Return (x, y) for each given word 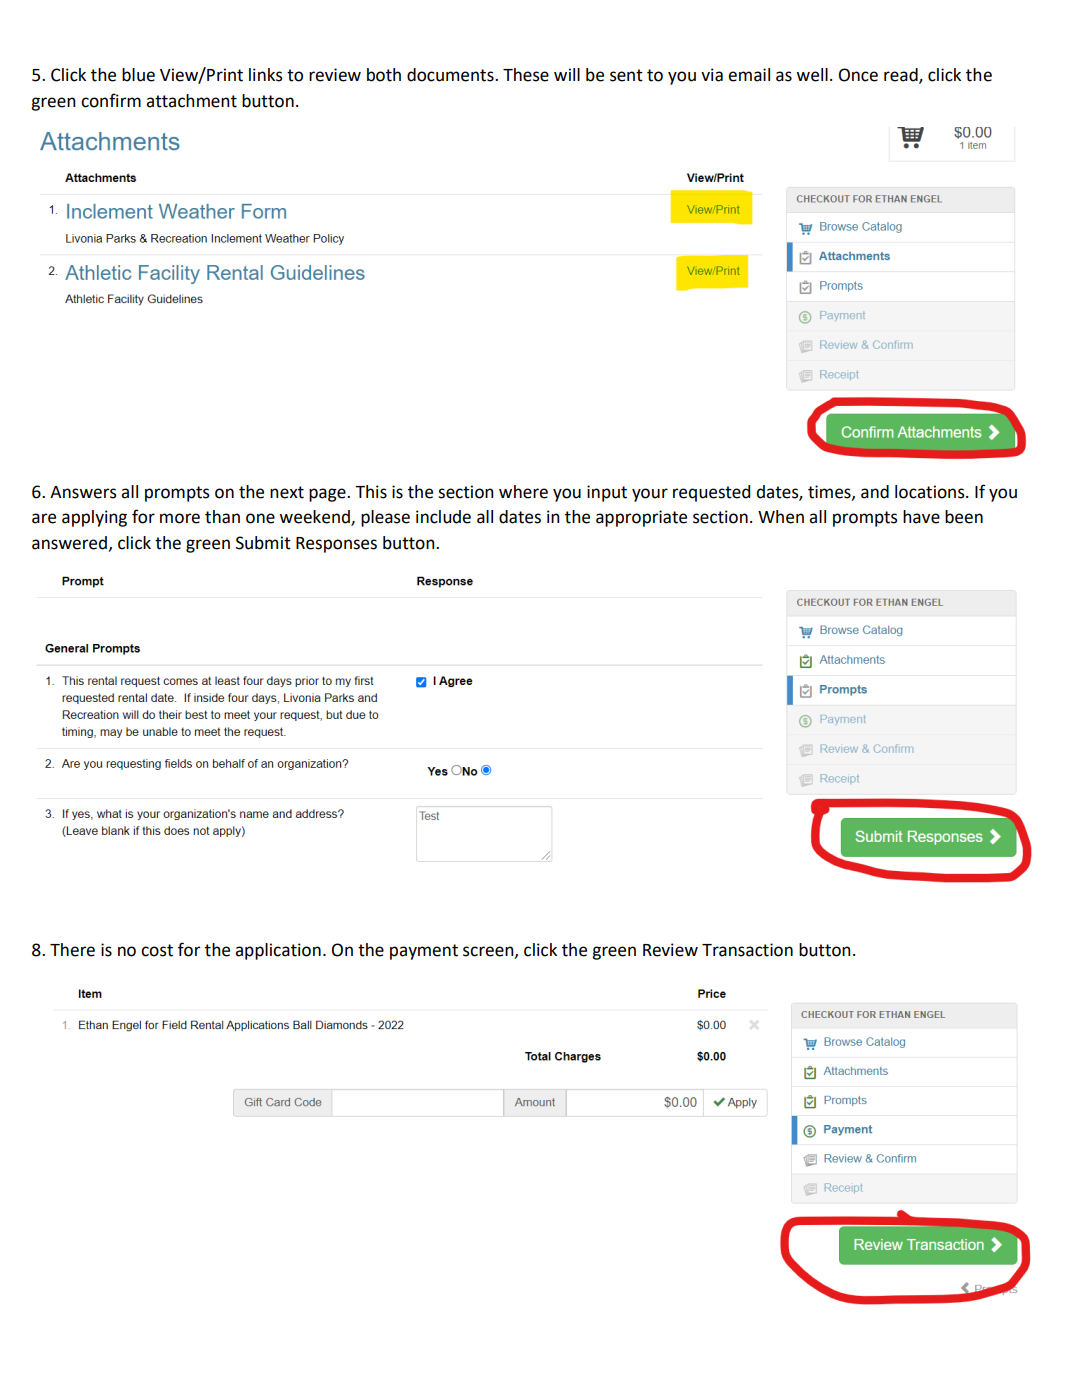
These (526, 75)
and (875, 492)
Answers (83, 492)
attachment (191, 101)
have (921, 517)
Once (858, 75)
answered (69, 543)
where (523, 492)
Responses (336, 545)
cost (157, 950)
